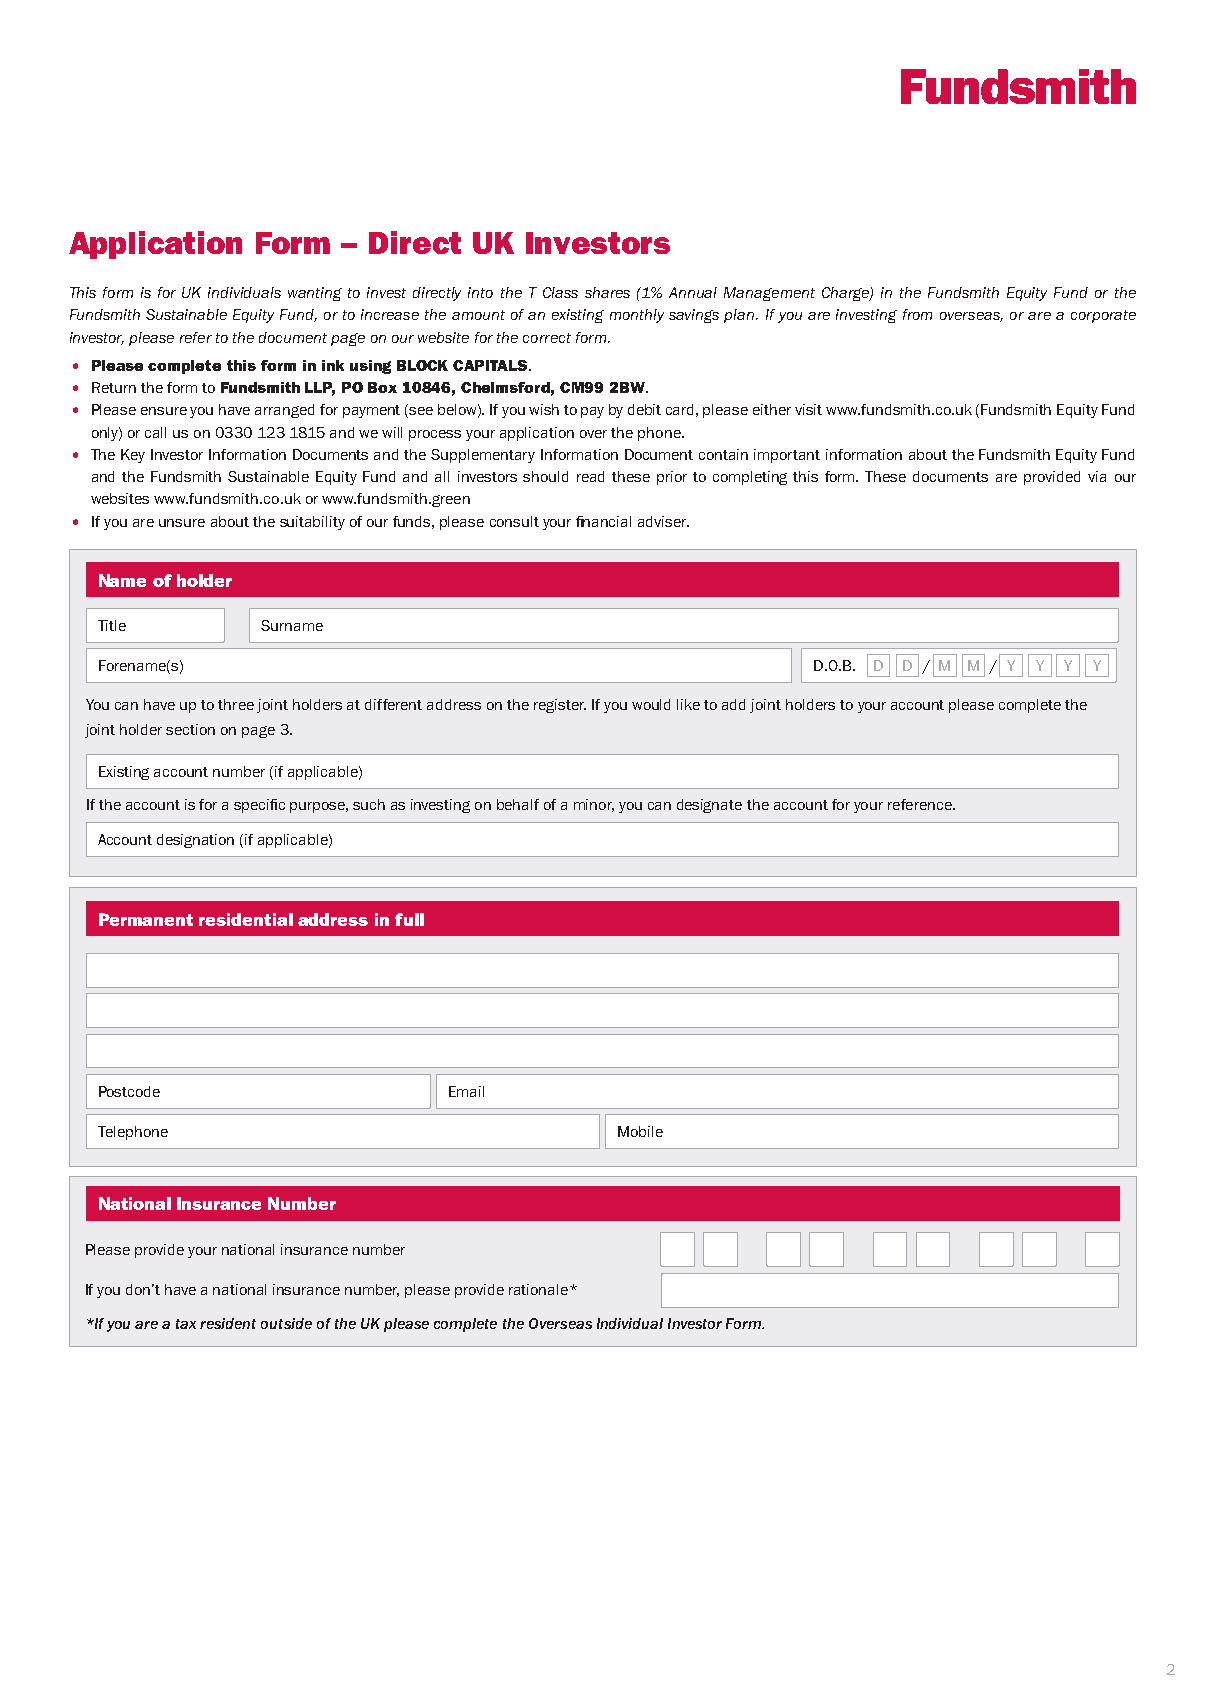 Image resolution: width=1205 pixels, height=1704 pixels. What do you see at coordinates (540, 1289) in the page?
I see `rationale` at bounding box center [540, 1289].
